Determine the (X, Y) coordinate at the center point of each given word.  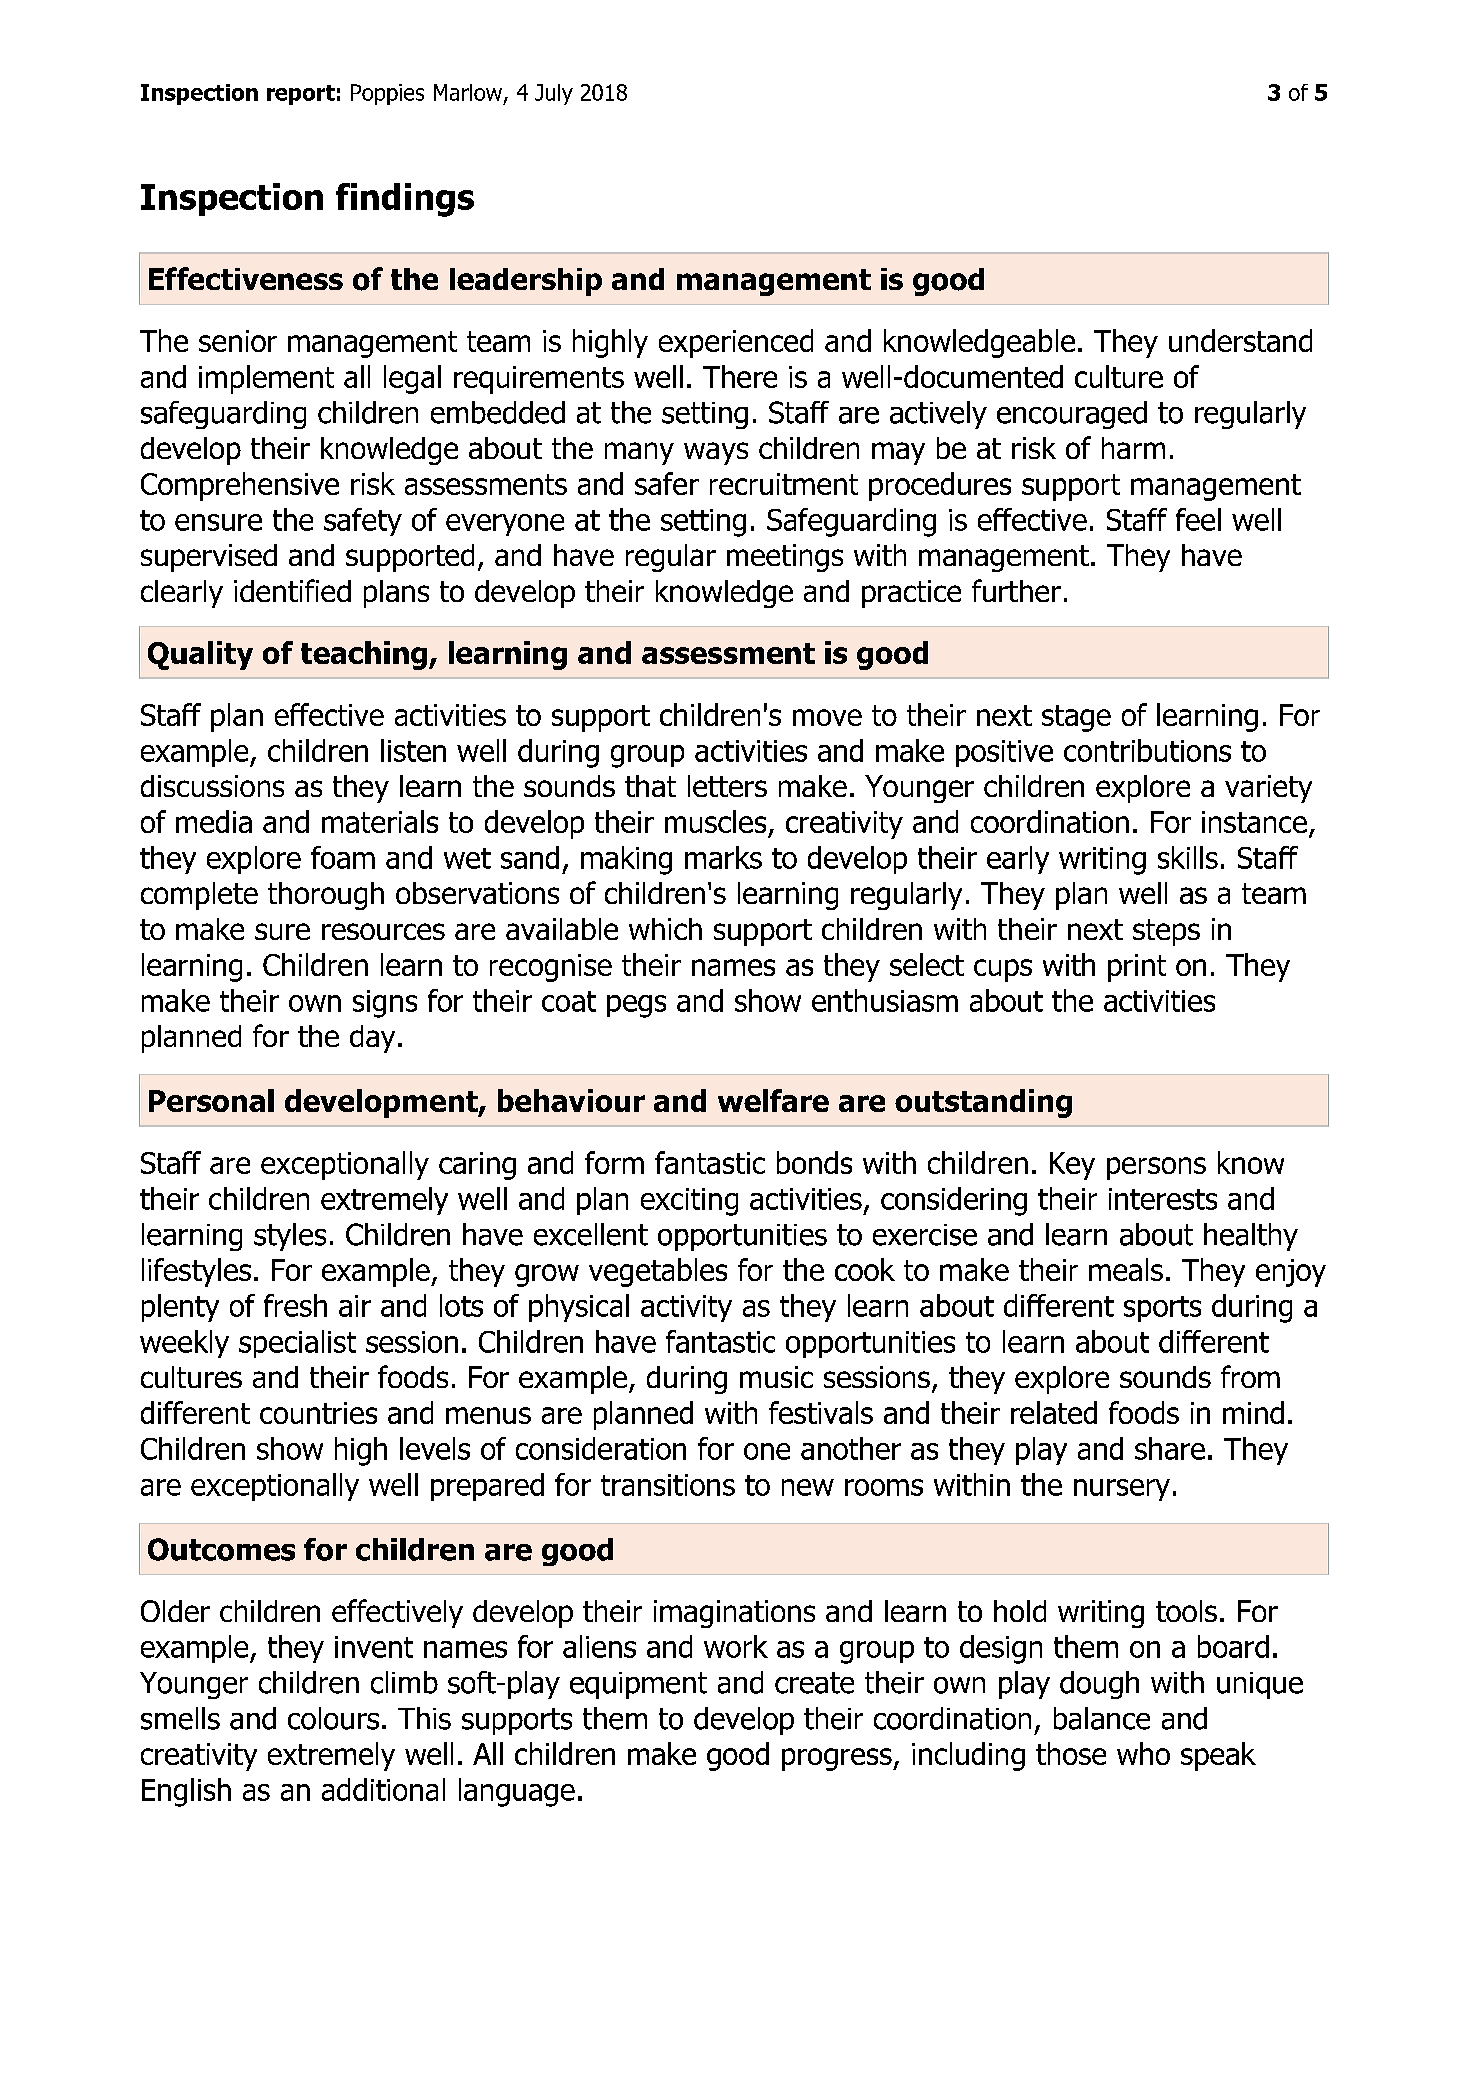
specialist (297, 1344)
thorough (326, 896)
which (665, 929)
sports (1162, 1309)
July (554, 94)
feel (1198, 519)
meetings (785, 558)
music (776, 1377)
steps (1166, 932)
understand (1240, 340)
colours (333, 1718)
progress (838, 1759)
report (301, 95)
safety (363, 522)
